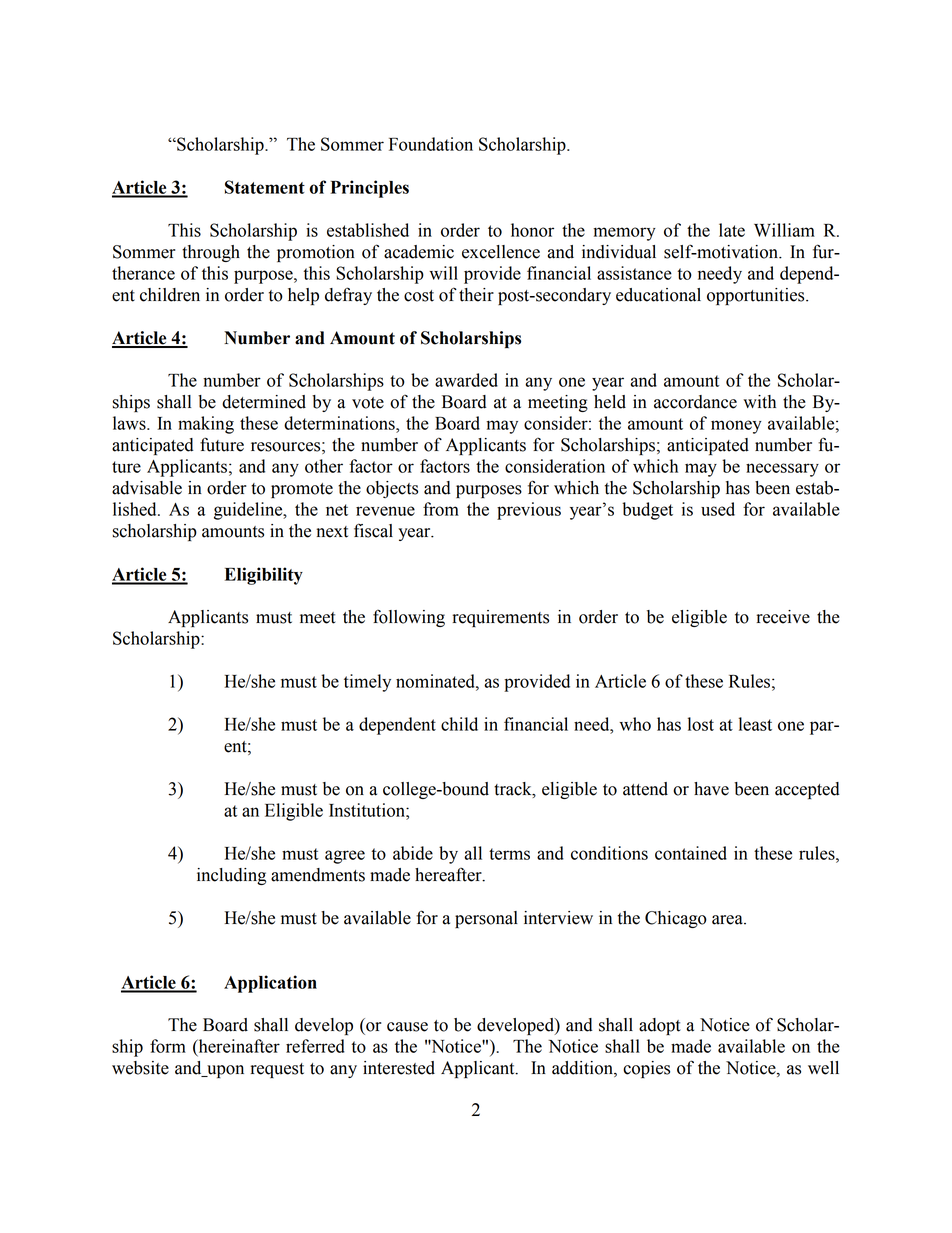 Image resolution: width=952 pixels, height=1233 pixels. Describe the element at coordinates (509, 854) in the screenshot. I see `terms` at that location.
